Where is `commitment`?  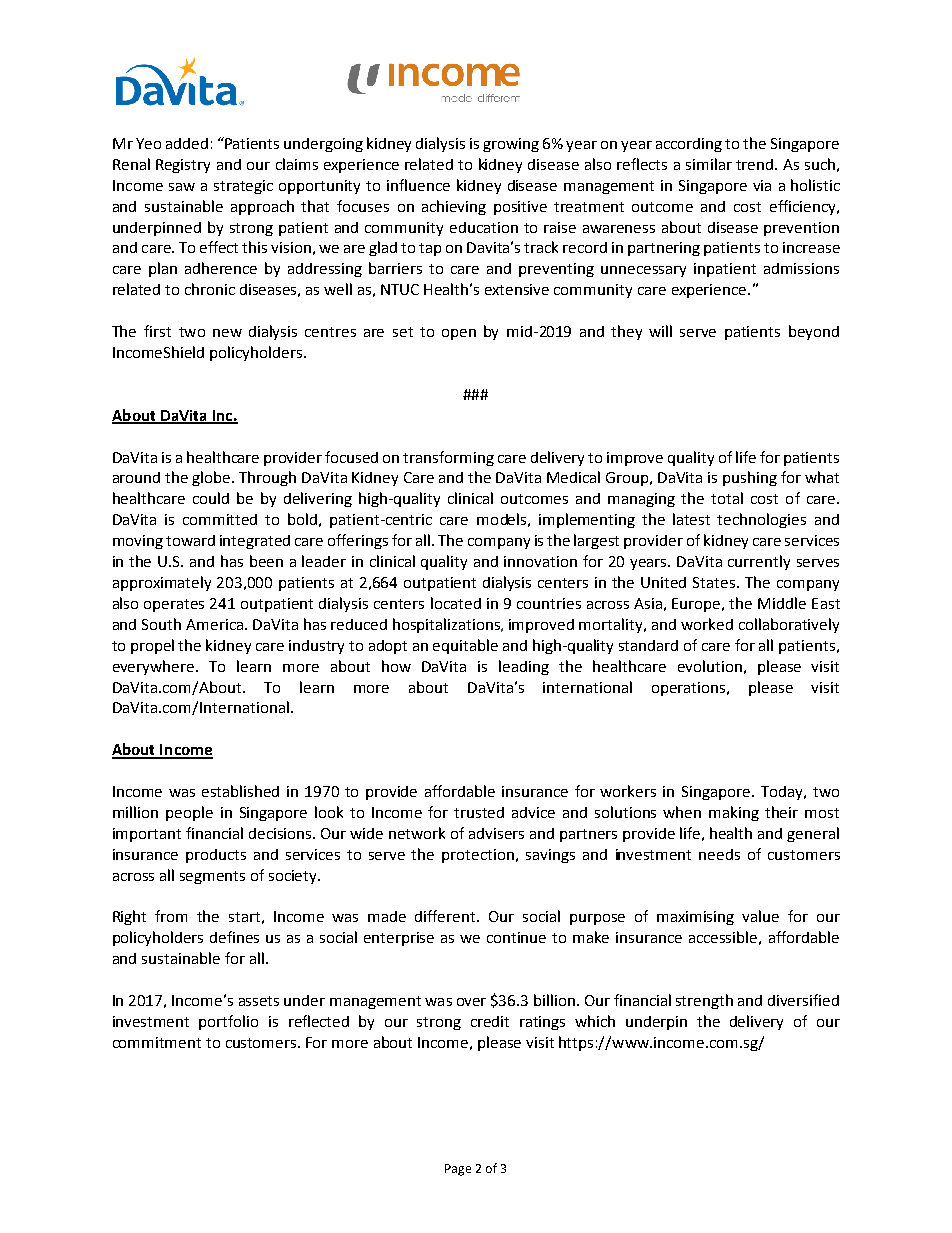 commitment is located at coordinates (157, 1042).
